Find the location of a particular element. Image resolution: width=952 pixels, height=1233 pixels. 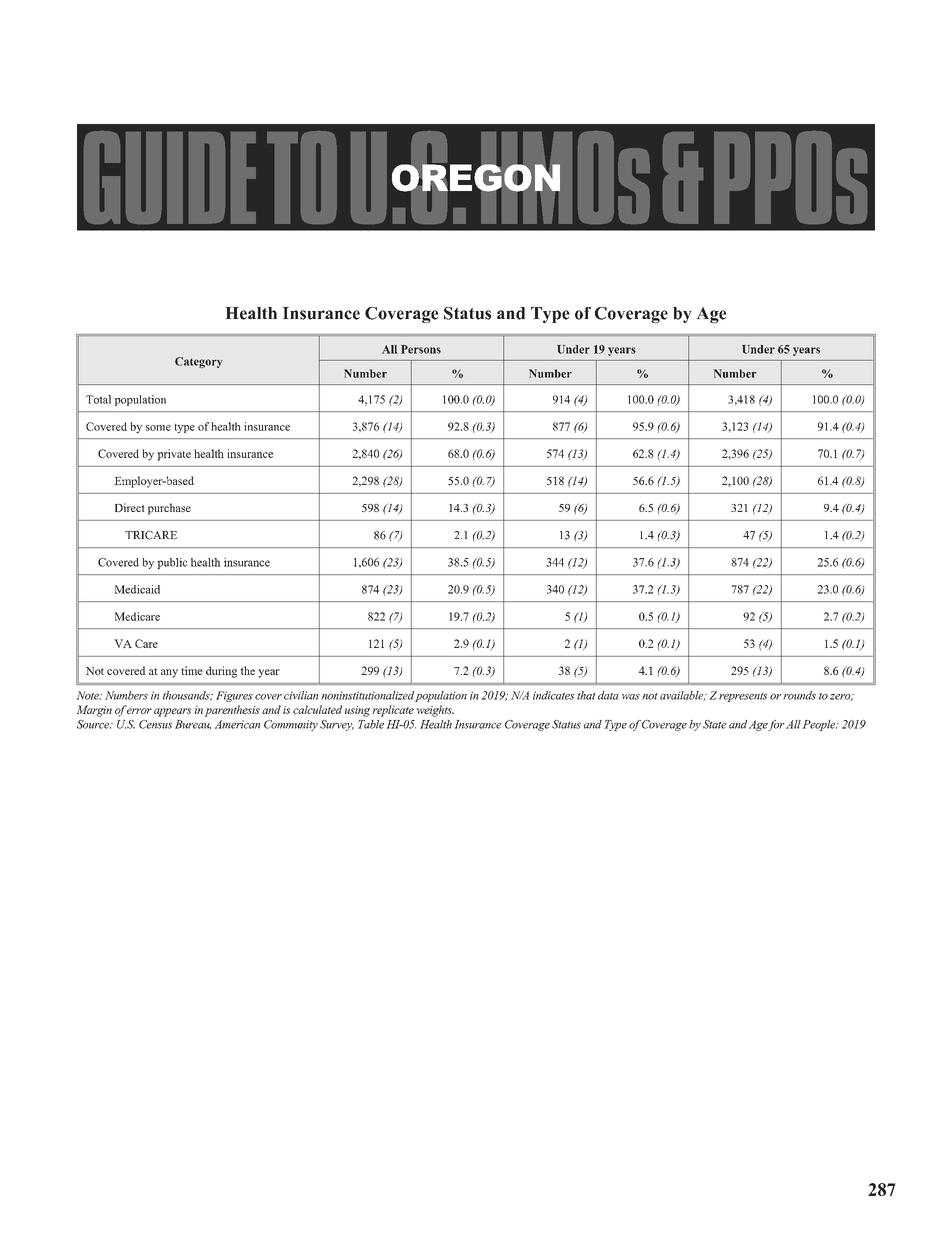

Category is located at coordinates (199, 362).
